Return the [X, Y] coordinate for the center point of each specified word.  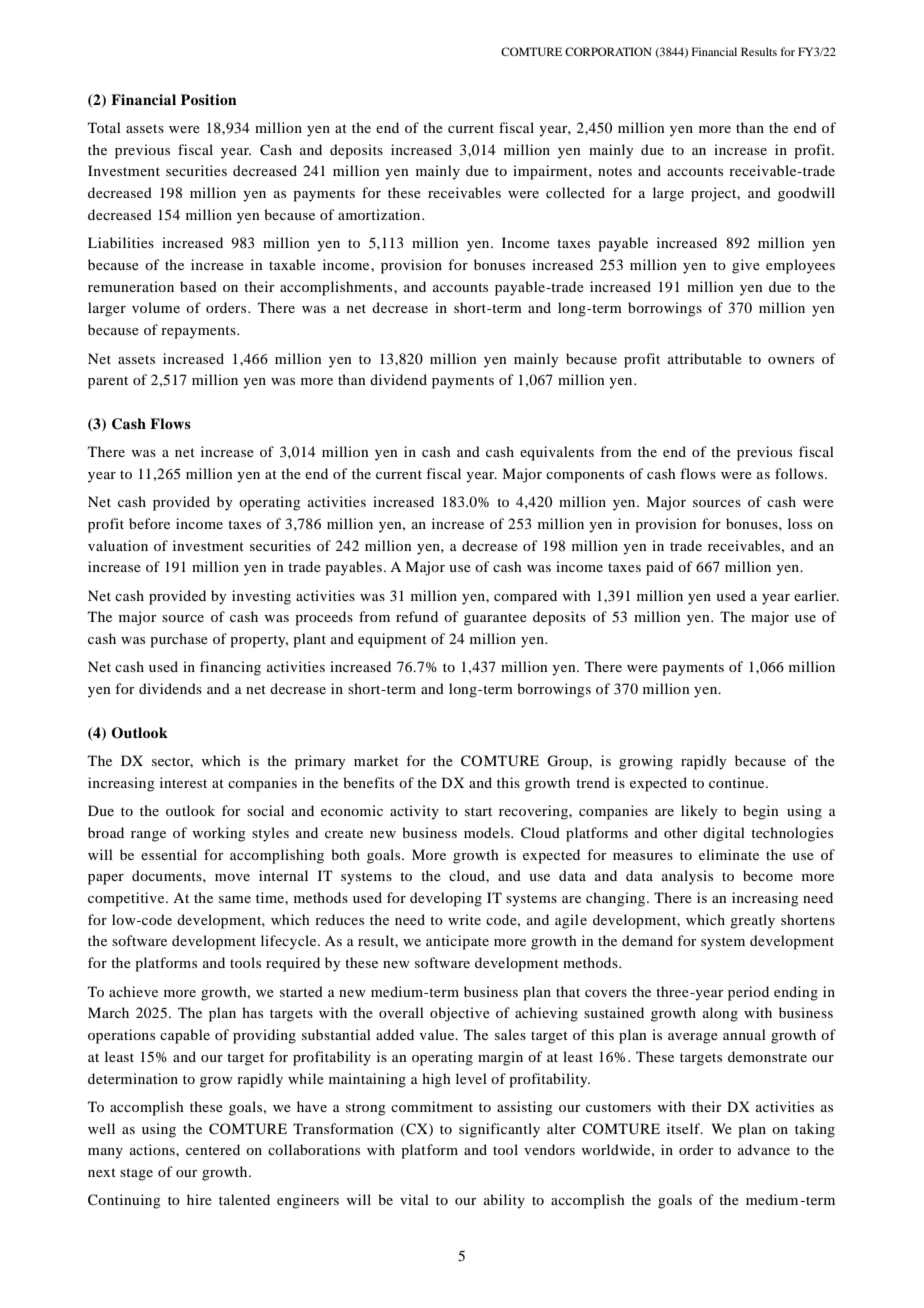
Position [209, 99]
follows [800, 473]
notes [615, 171]
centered [213, 1149]
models [488, 832]
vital [414, 1199]
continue [738, 782]
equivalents [557, 453]
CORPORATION [608, 51]
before [149, 523]
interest [183, 782]
